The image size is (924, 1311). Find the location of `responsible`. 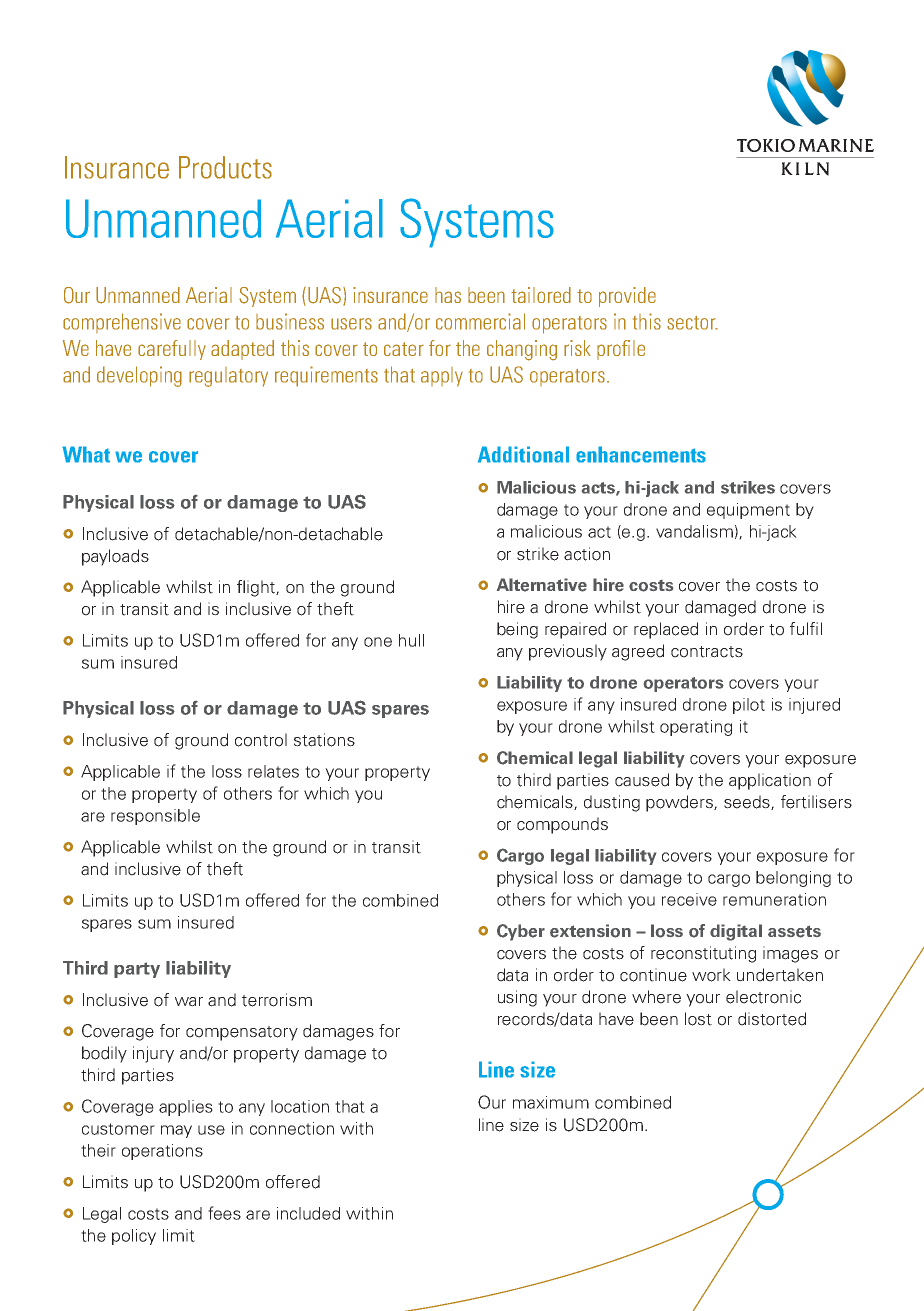

responsible is located at coordinates (155, 817).
